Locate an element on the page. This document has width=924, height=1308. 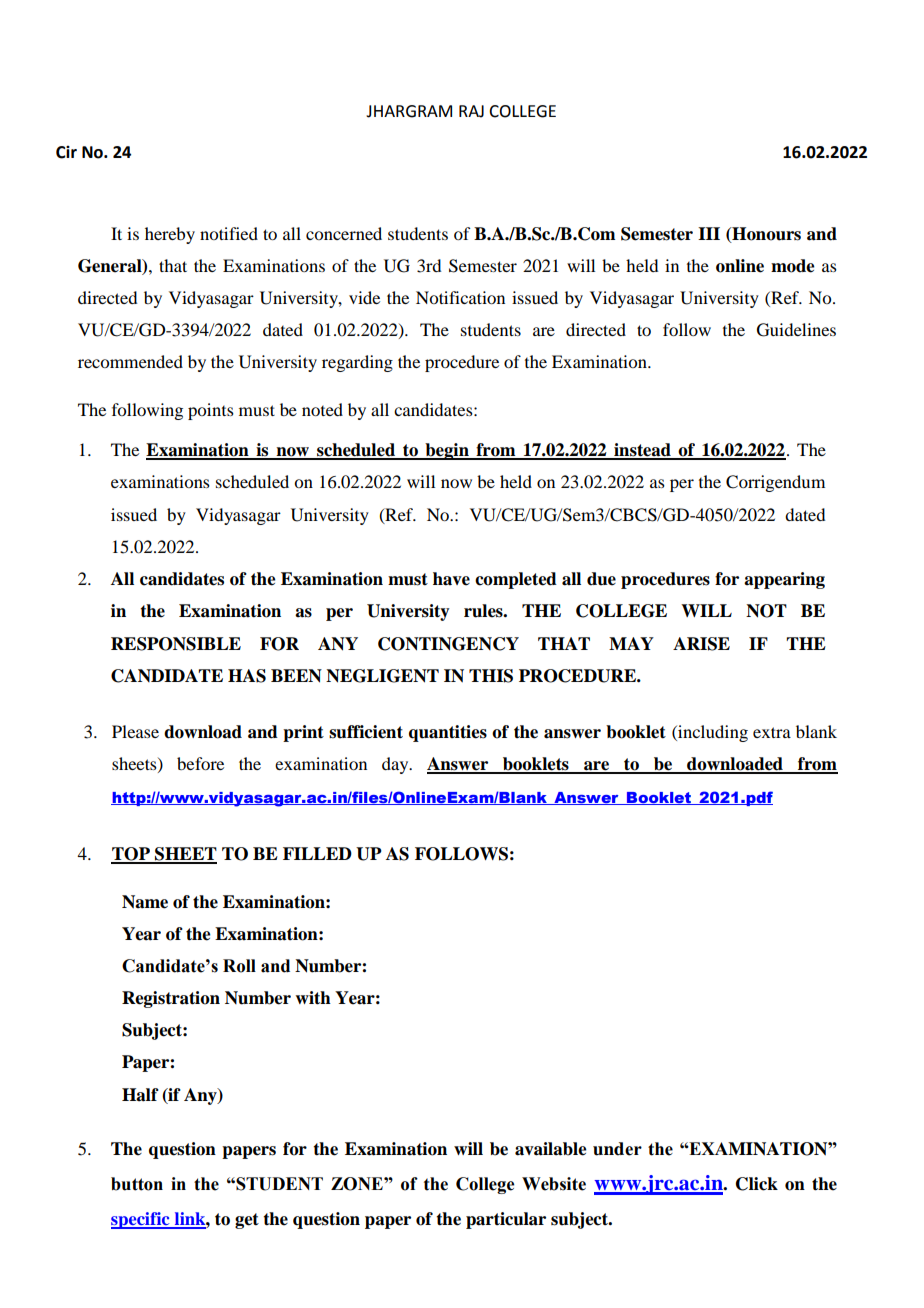
RAJ is located at coordinates (471, 111).
